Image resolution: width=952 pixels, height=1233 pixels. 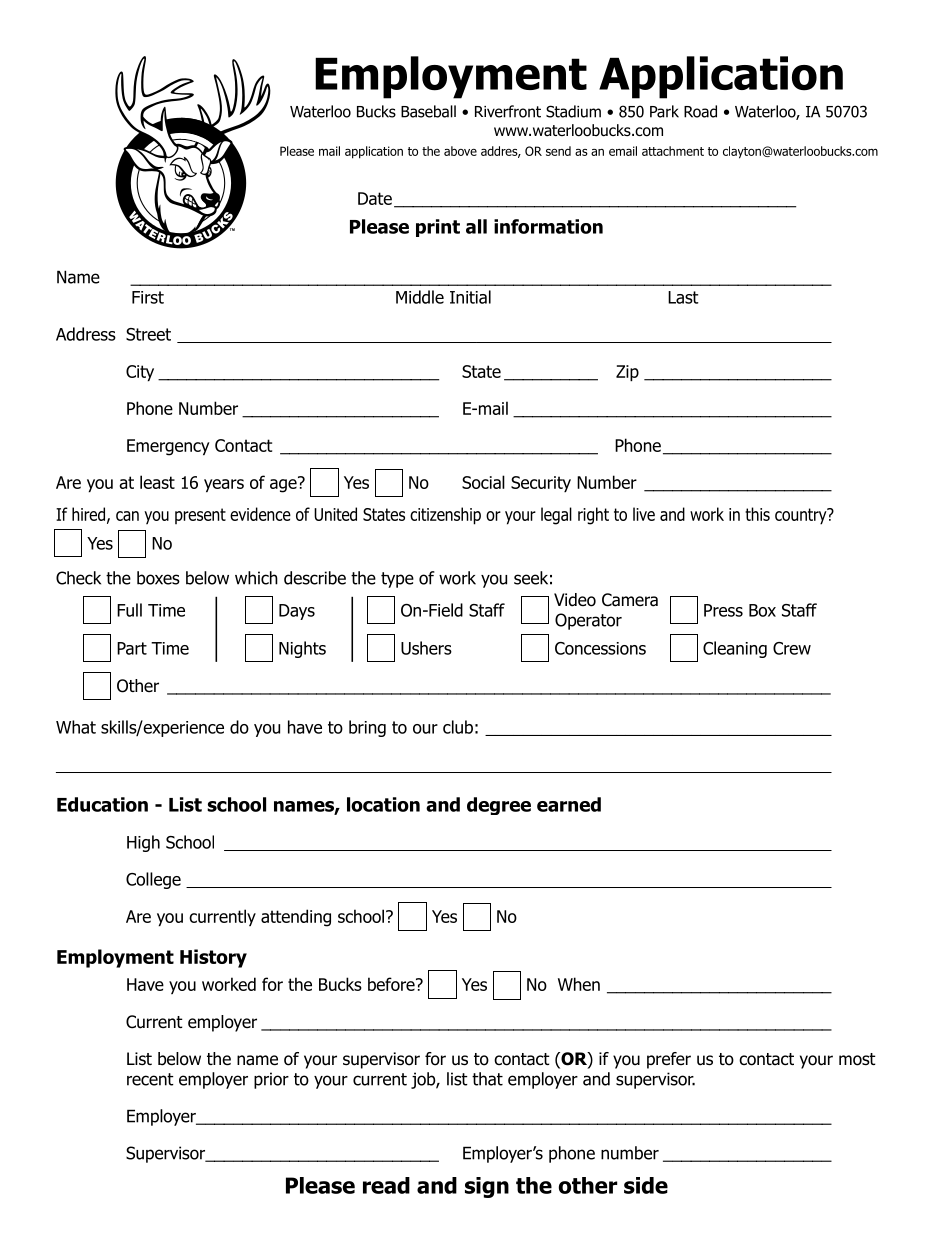 What do you see at coordinates (700, 111) in the screenshot?
I see `Road` at bounding box center [700, 111].
